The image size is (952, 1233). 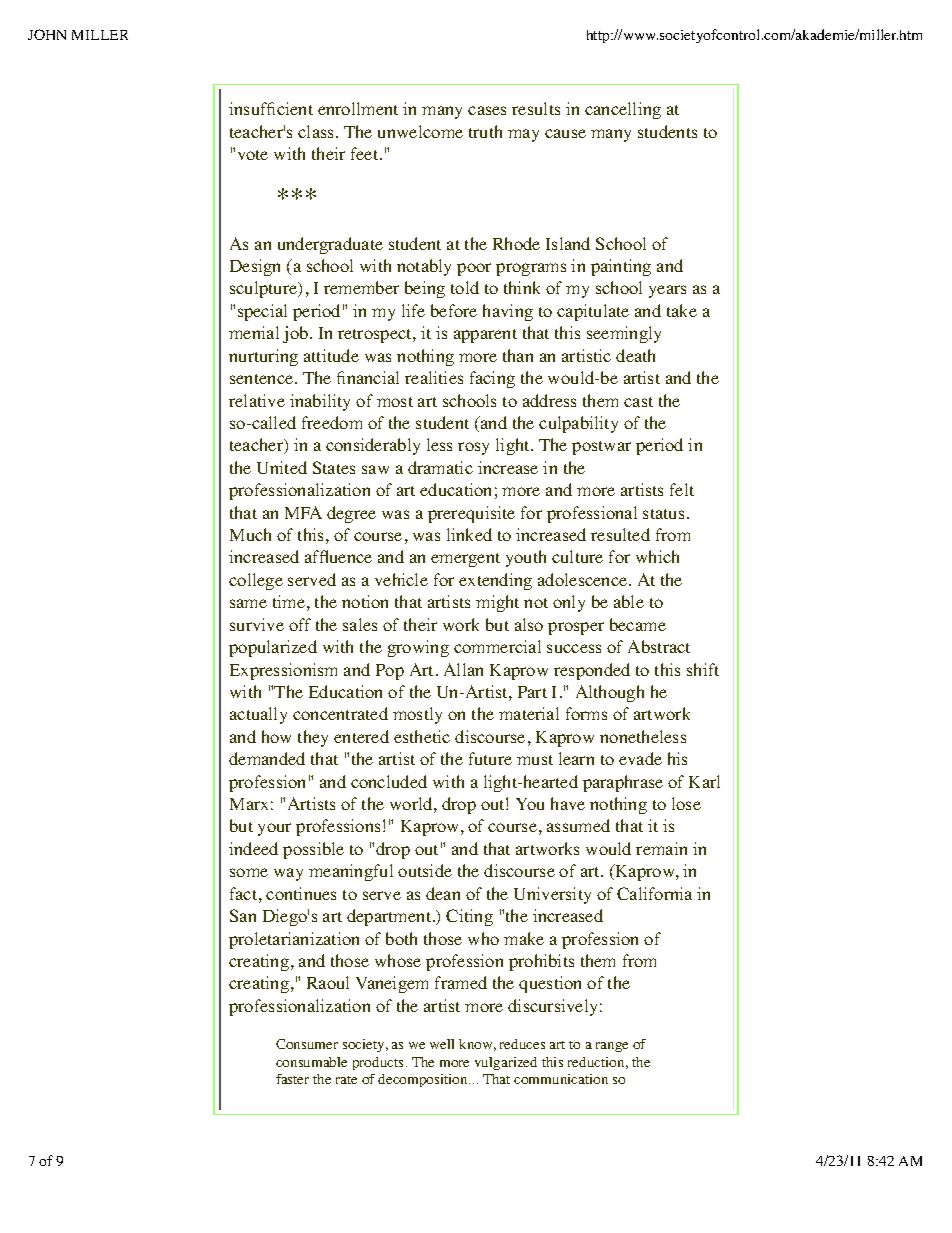 I want to click on enrollment, so click(x=358, y=108).
